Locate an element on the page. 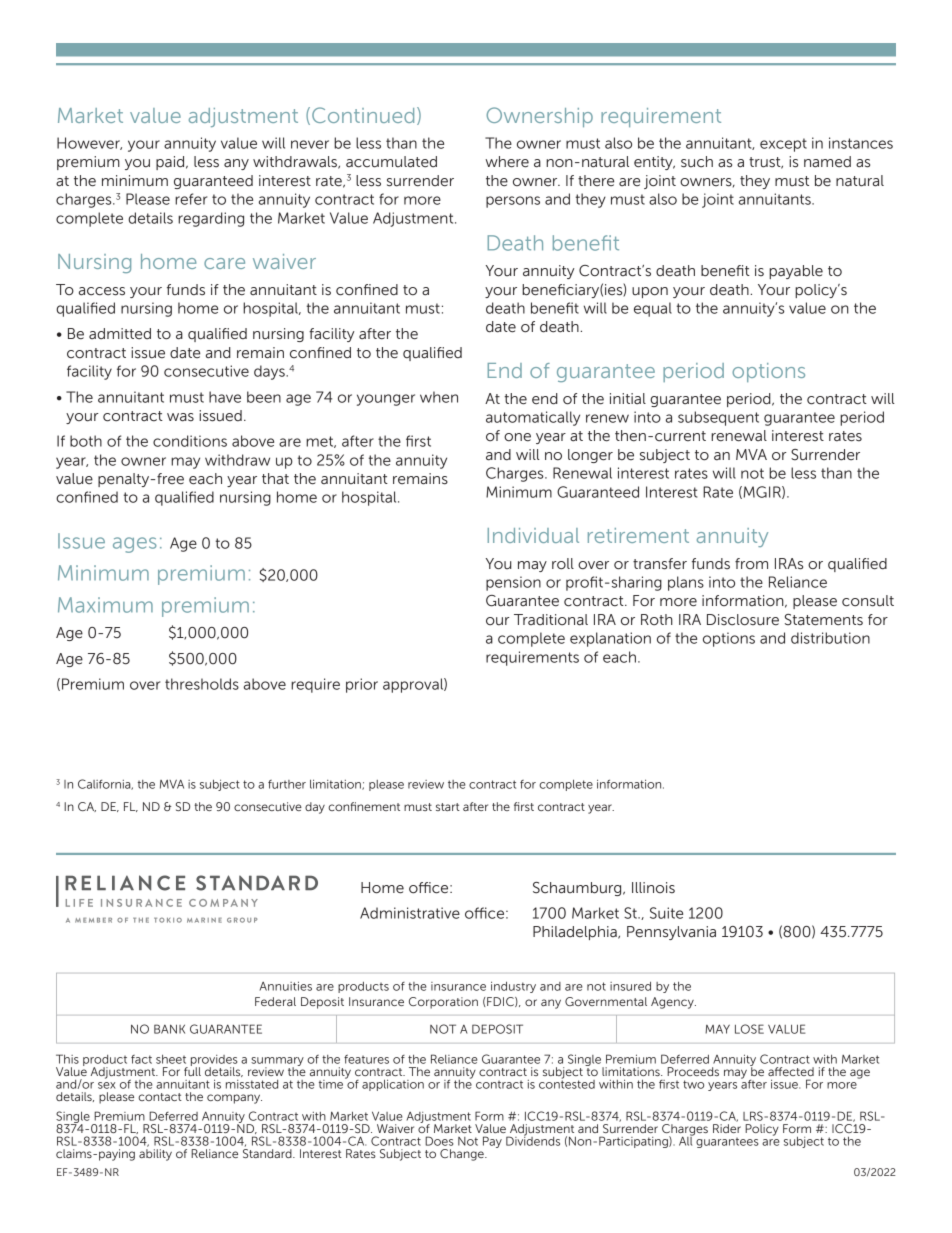  refer is located at coordinates (191, 199).
